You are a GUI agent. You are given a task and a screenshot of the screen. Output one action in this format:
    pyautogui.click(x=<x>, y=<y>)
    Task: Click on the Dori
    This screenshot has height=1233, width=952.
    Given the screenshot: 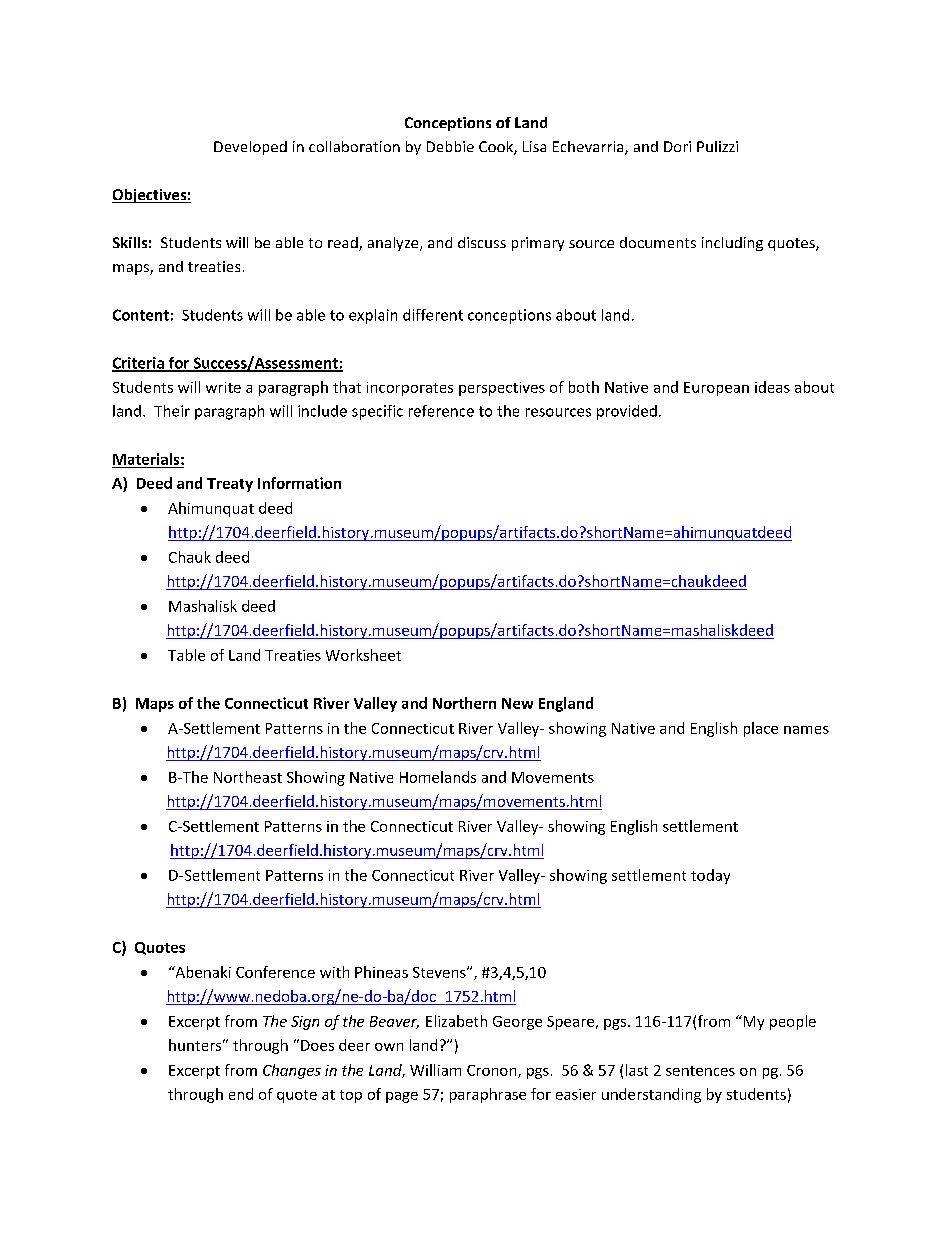 What is the action you would take?
    pyautogui.click(x=677, y=146)
